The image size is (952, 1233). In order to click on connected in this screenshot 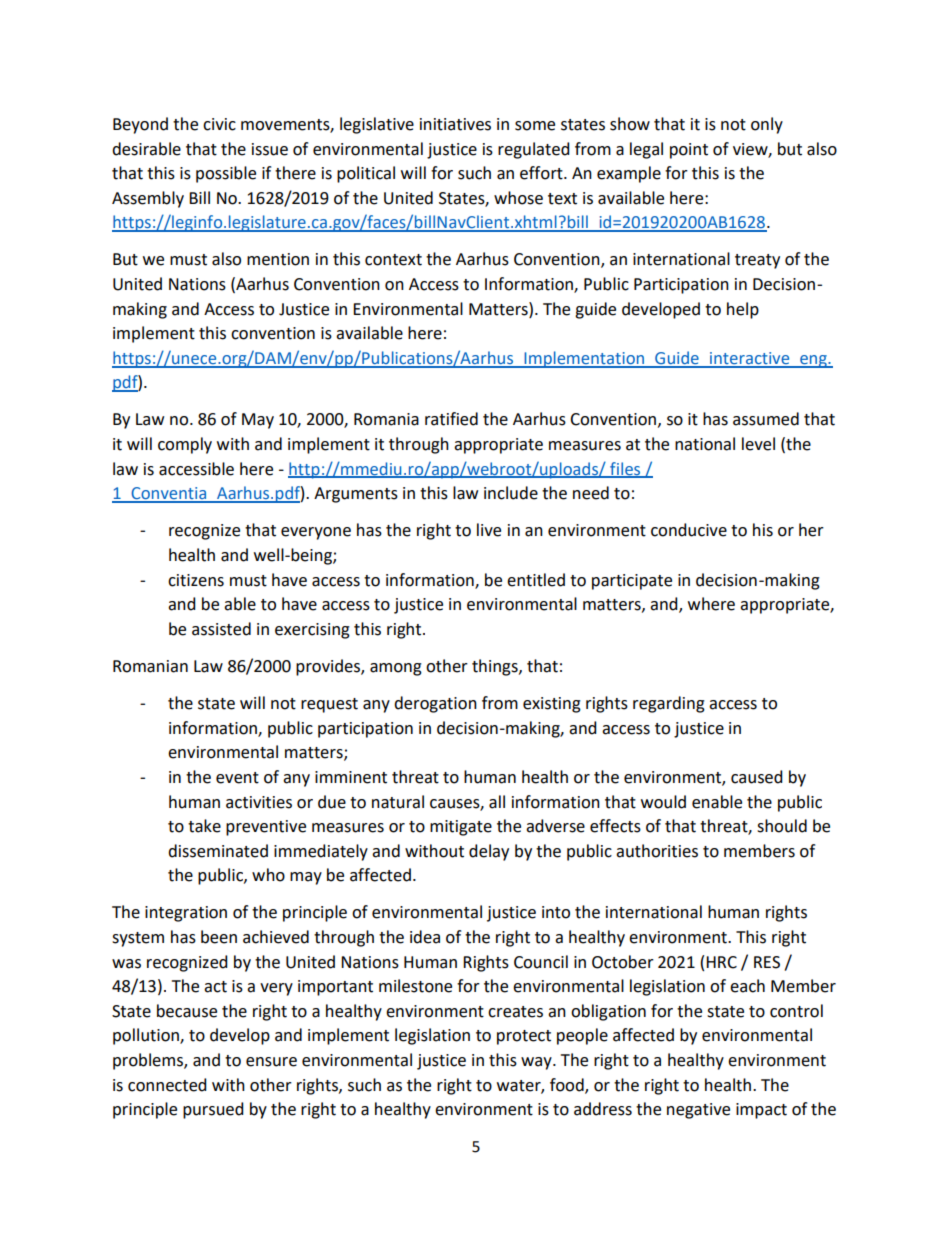, I will do `click(167, 1085)`.
